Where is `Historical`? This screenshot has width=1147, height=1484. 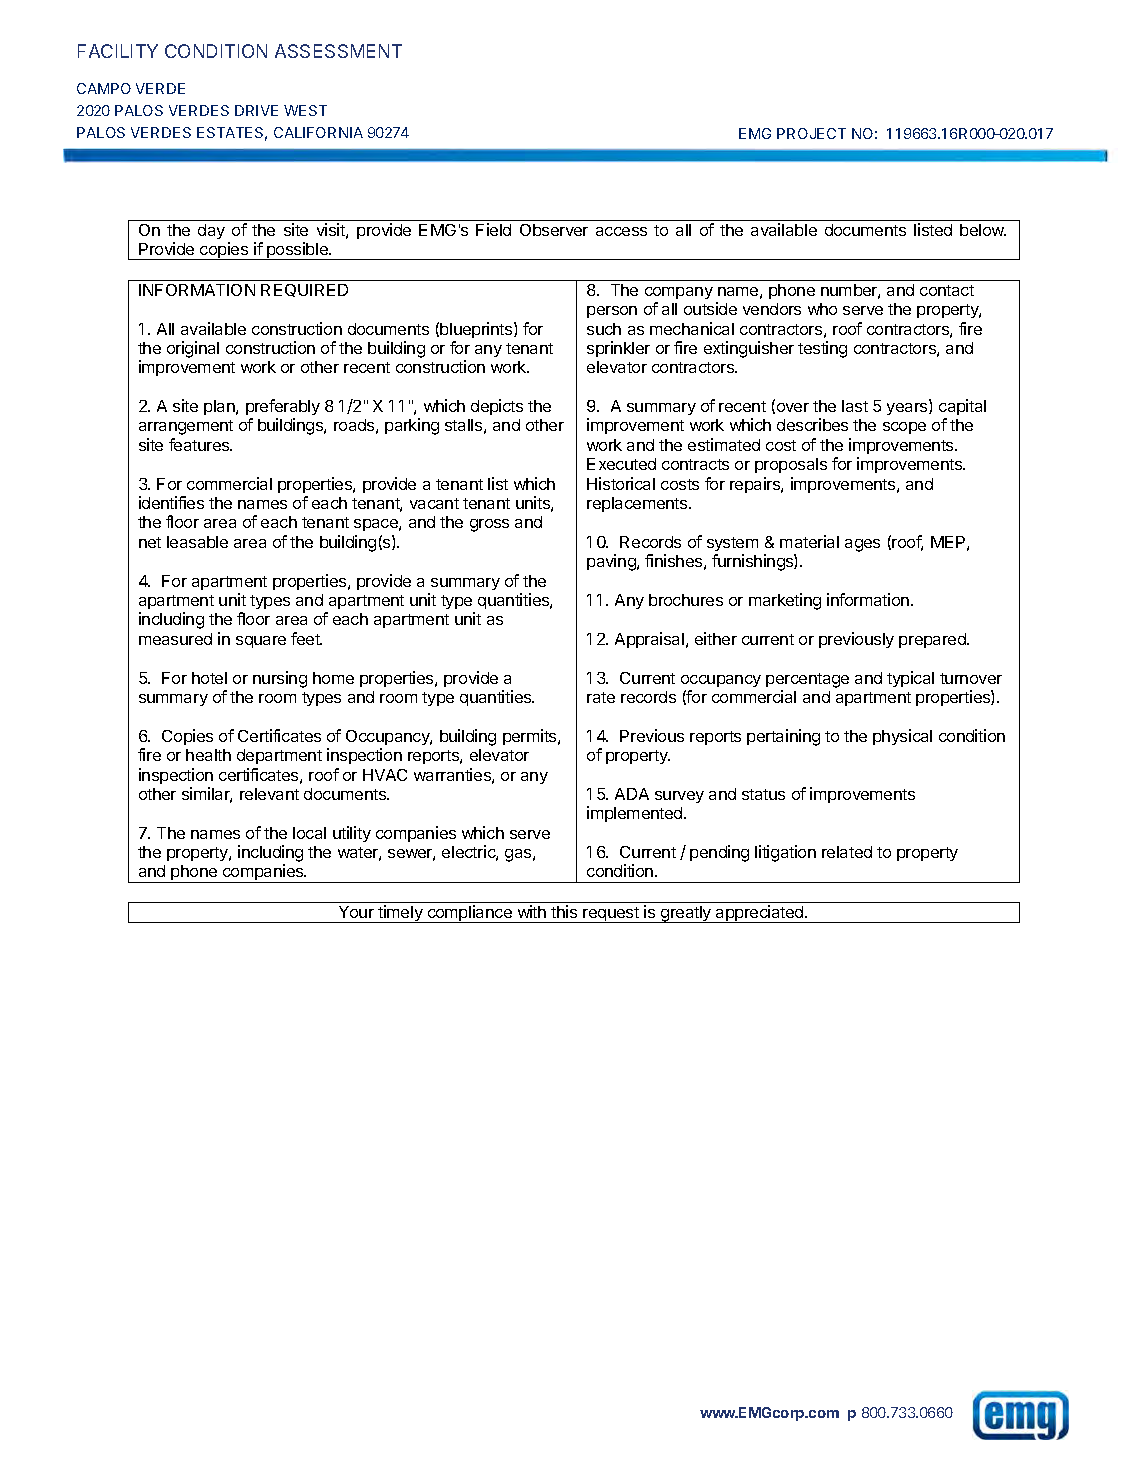
Historical is located at coordinates (621, 483).
